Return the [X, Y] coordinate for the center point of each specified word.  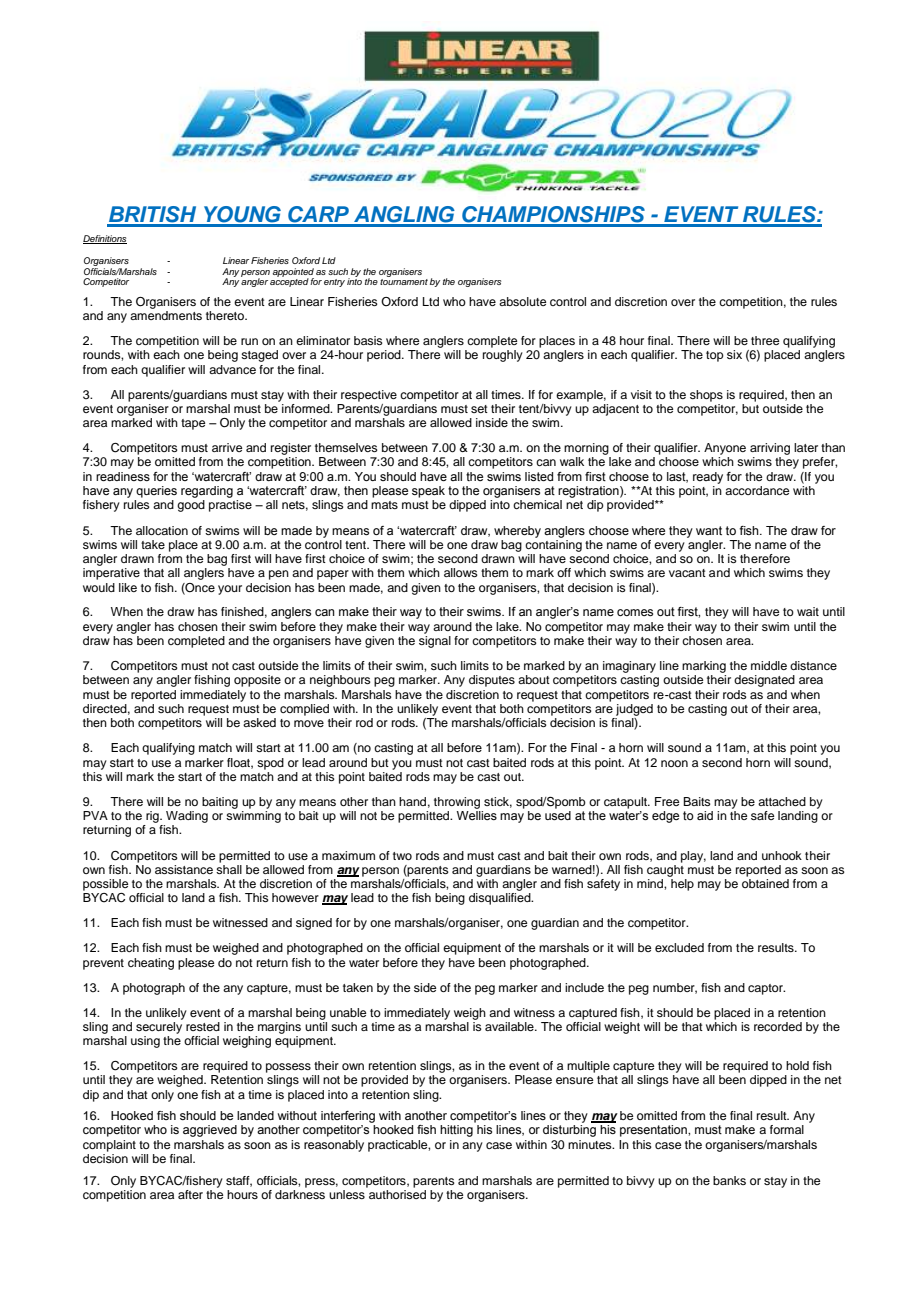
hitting [456, 1131]
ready [708, 478]
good [191, 506]
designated [764, 681]
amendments [166, 315]
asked [259, 722]
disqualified [501, 899]
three [765, 340]
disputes [492, 681]
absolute [522, 301]
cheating [151, 964]
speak [428, 492]
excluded [679, 947]
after [190, 1194]
